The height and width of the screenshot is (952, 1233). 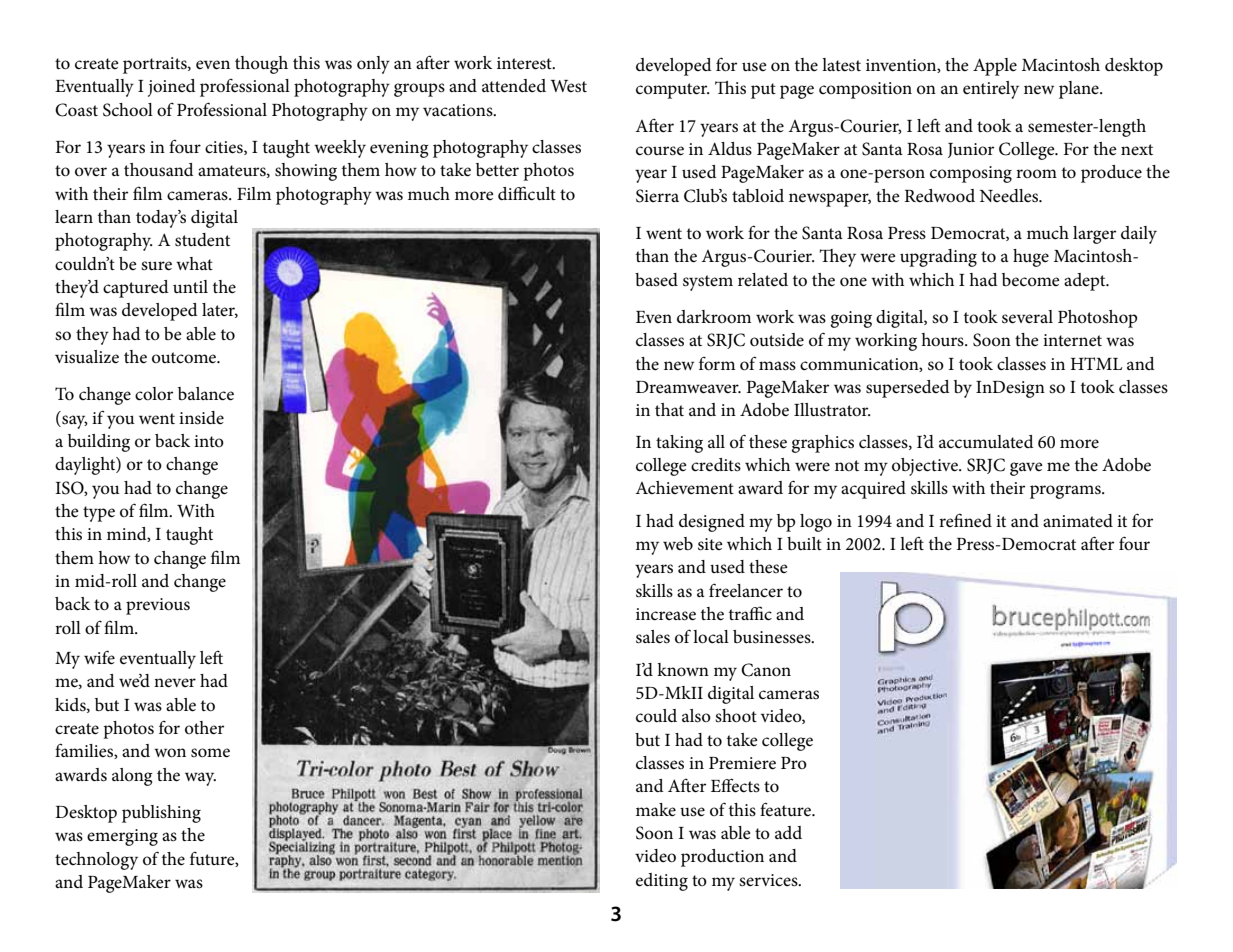 I want to click on entirely, so click(x=991, y=90).
